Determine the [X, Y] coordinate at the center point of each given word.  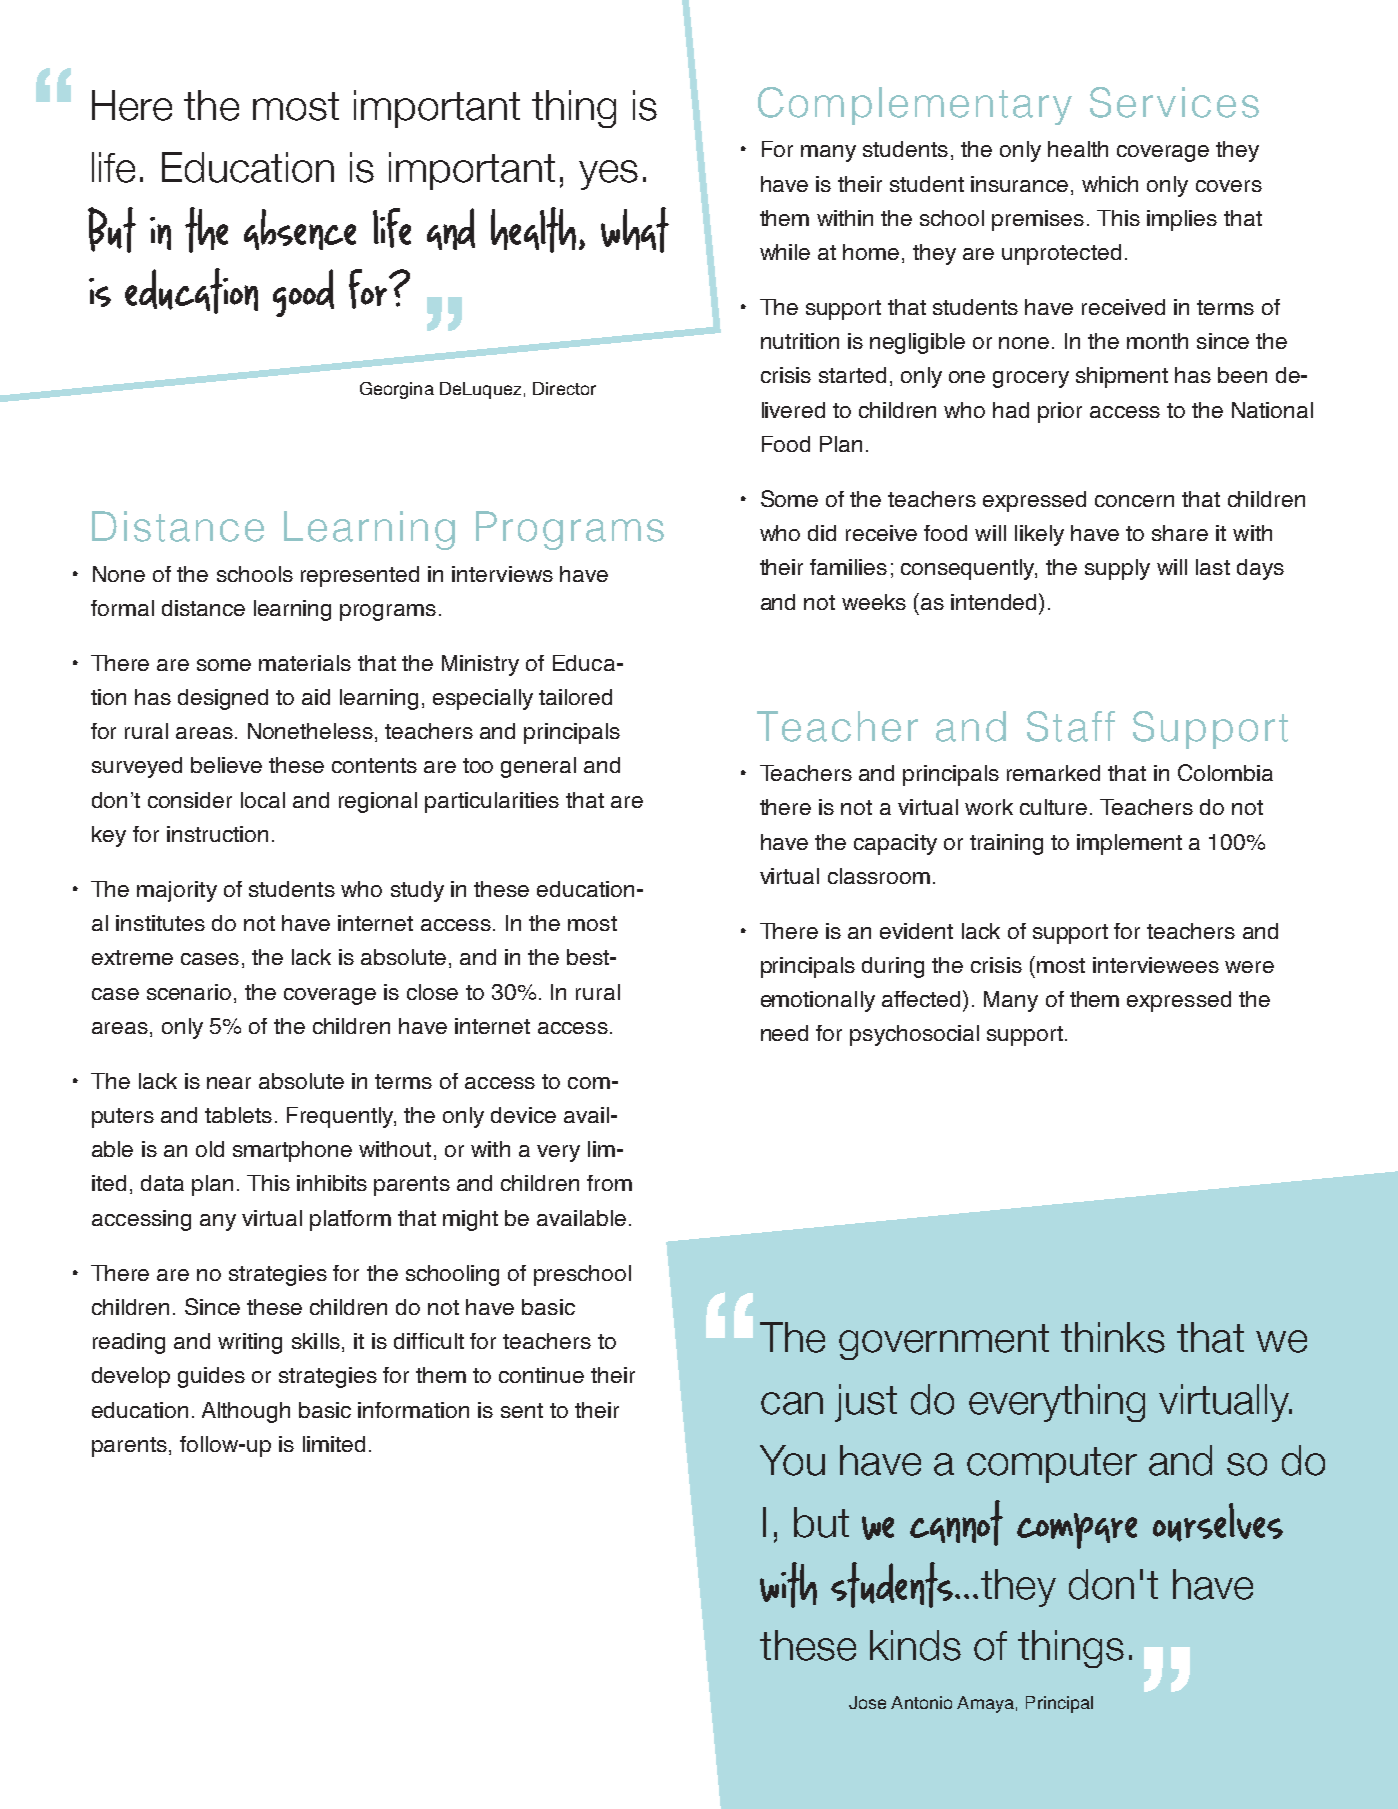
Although [246, 1412]
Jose [867, 1702]
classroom [879, 876]
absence [300, 229]
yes [608, 175]
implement [1129, 844]
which [1110, 184]
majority [177, 891]
